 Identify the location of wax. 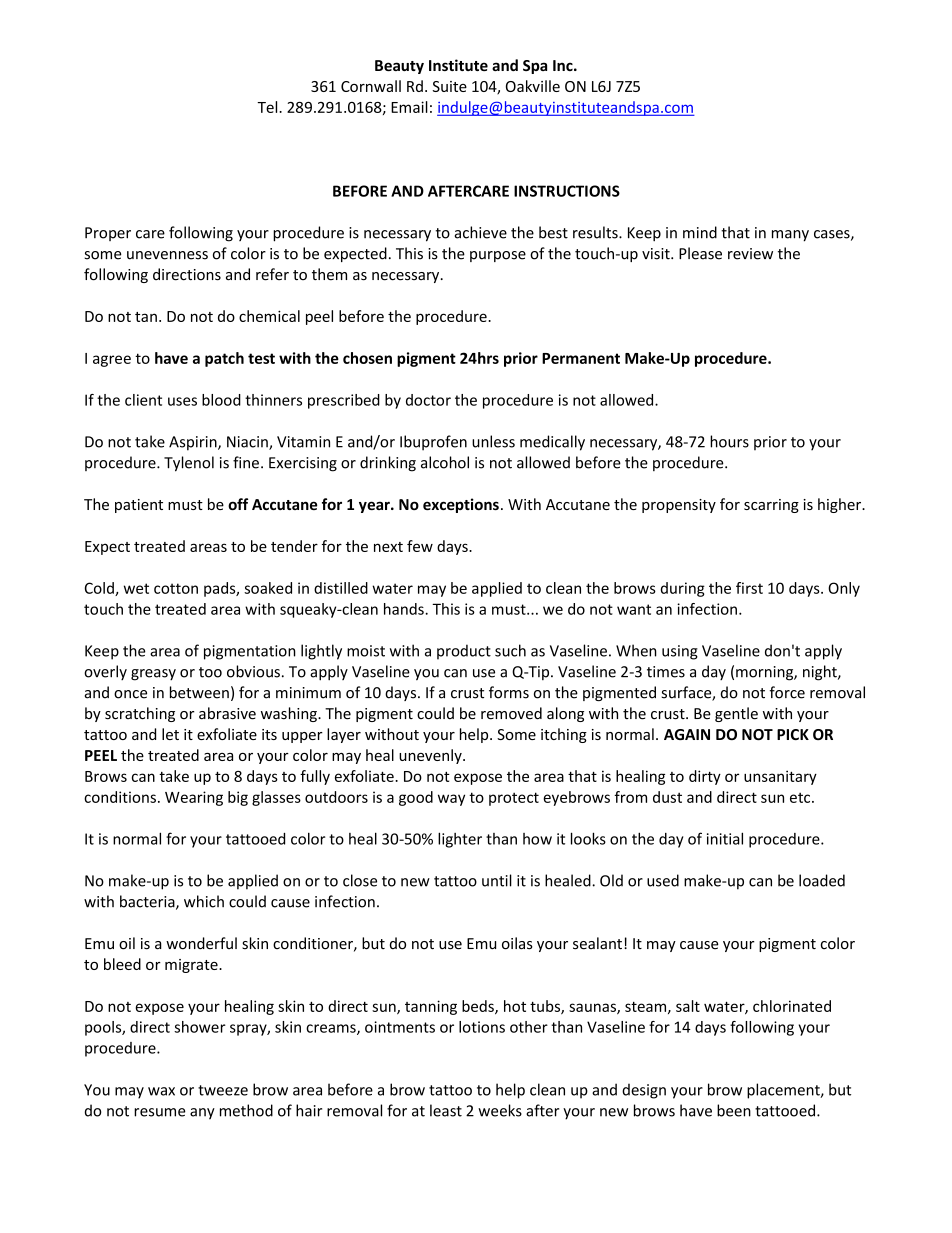
(161, 1091).
